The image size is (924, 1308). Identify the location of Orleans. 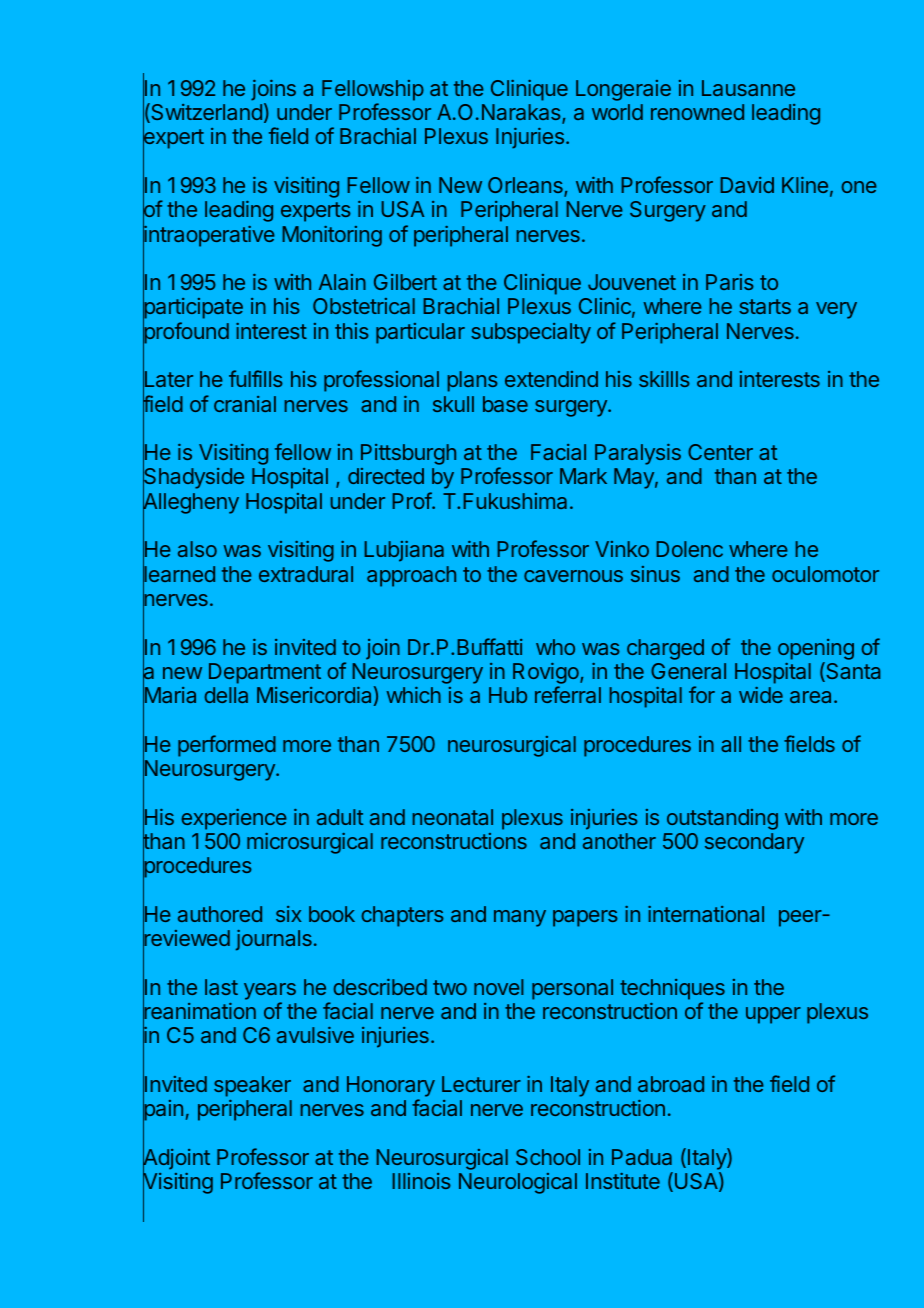
(526, 186).
